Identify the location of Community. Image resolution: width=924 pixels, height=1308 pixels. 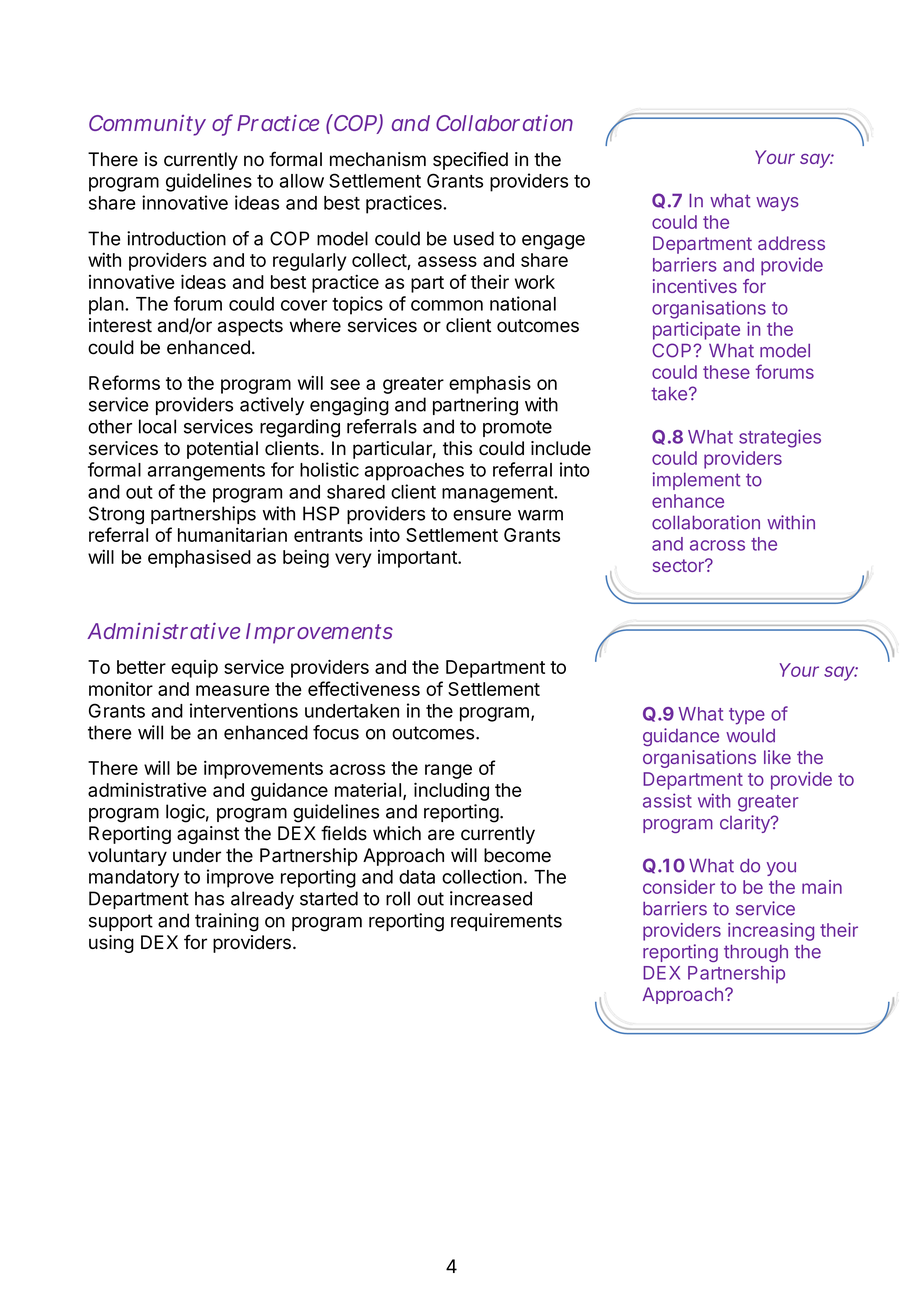
(147, 125).
